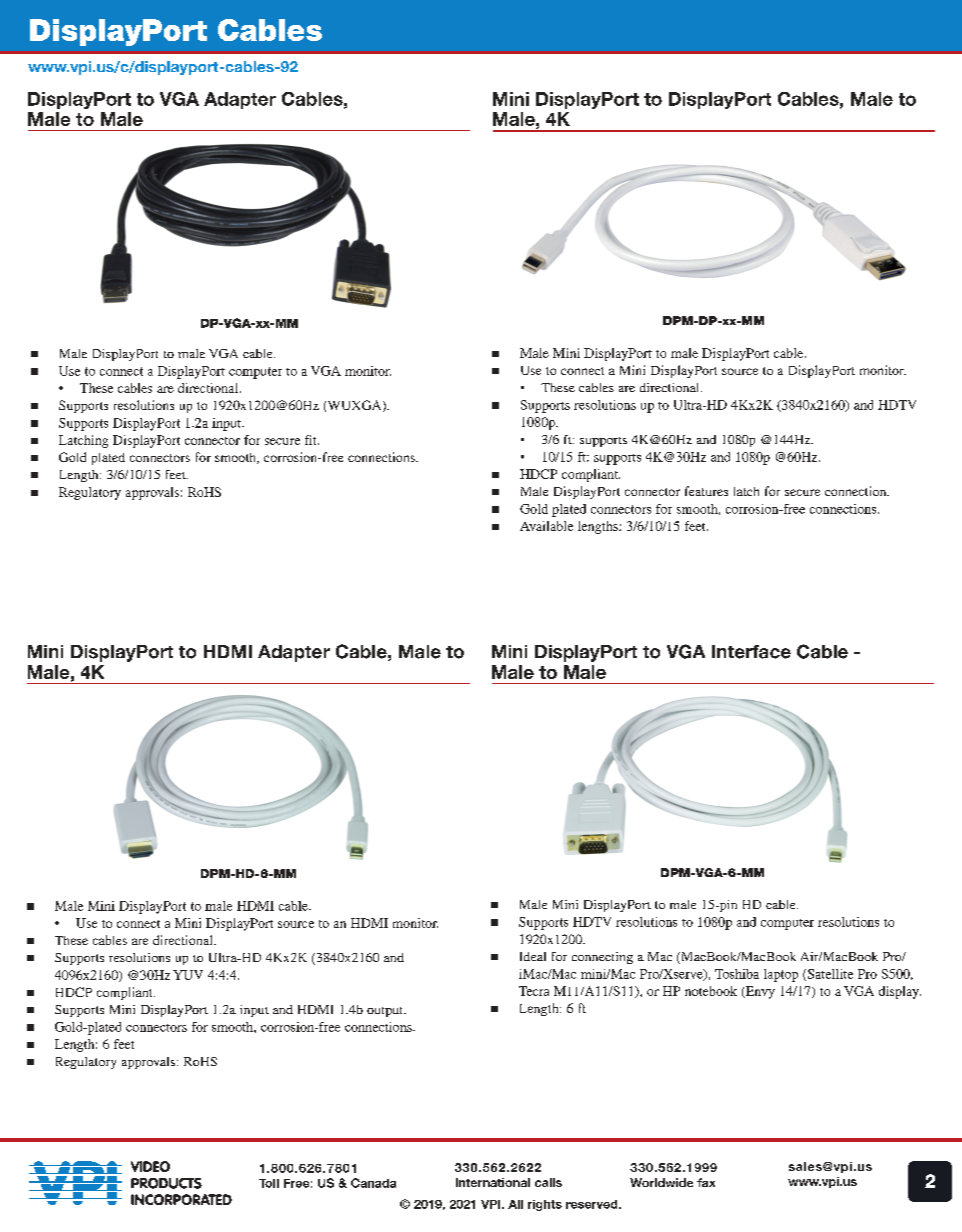  I want to click on features, so click(706, 491).
